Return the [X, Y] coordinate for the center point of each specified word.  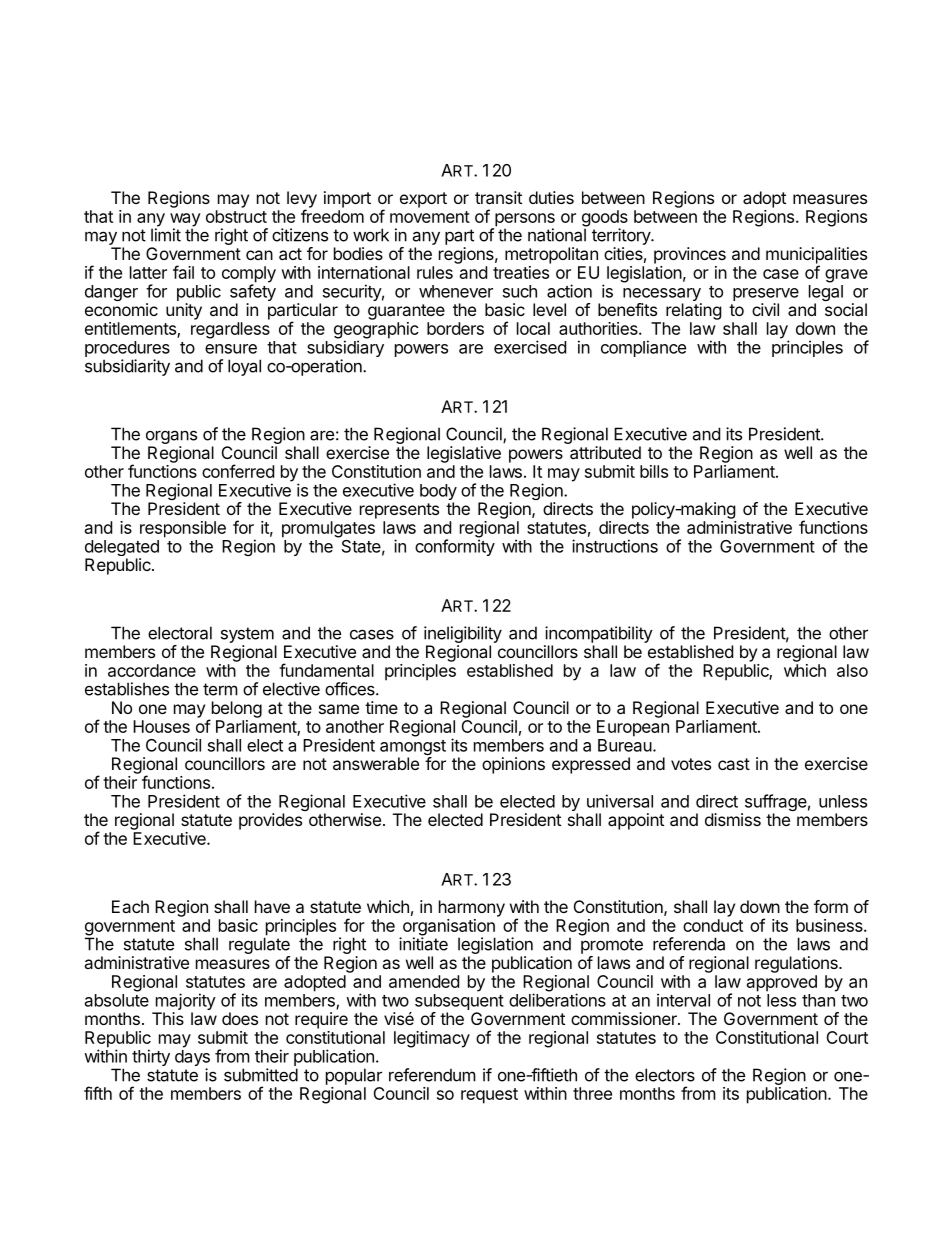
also [852, 670]
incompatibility [599, 634]
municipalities [816, 256]
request [489, 1096]
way [185, 221]
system [247, 635]
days [192, 1059]
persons [524, 221]
